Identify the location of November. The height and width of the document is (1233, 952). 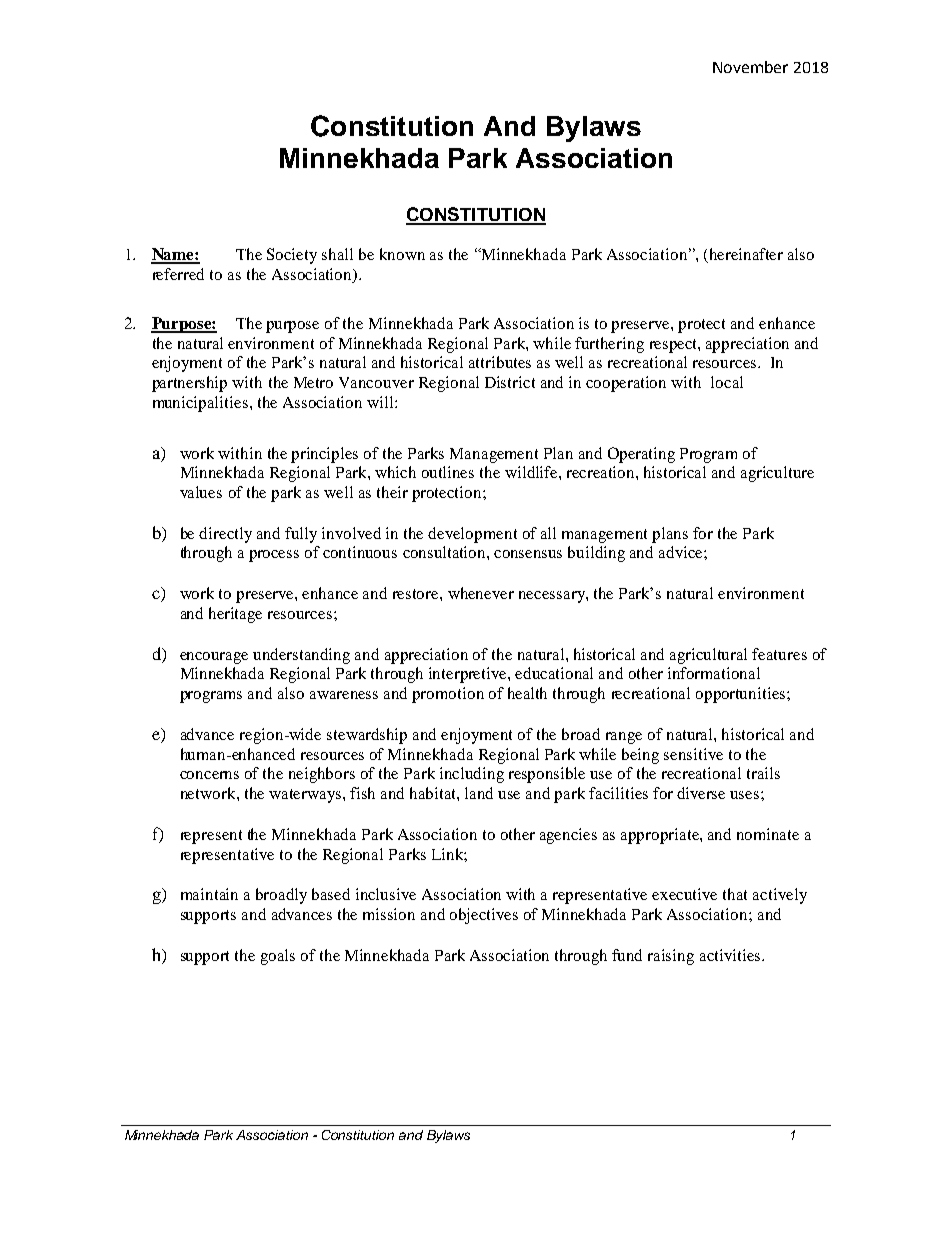
(750, 67).
